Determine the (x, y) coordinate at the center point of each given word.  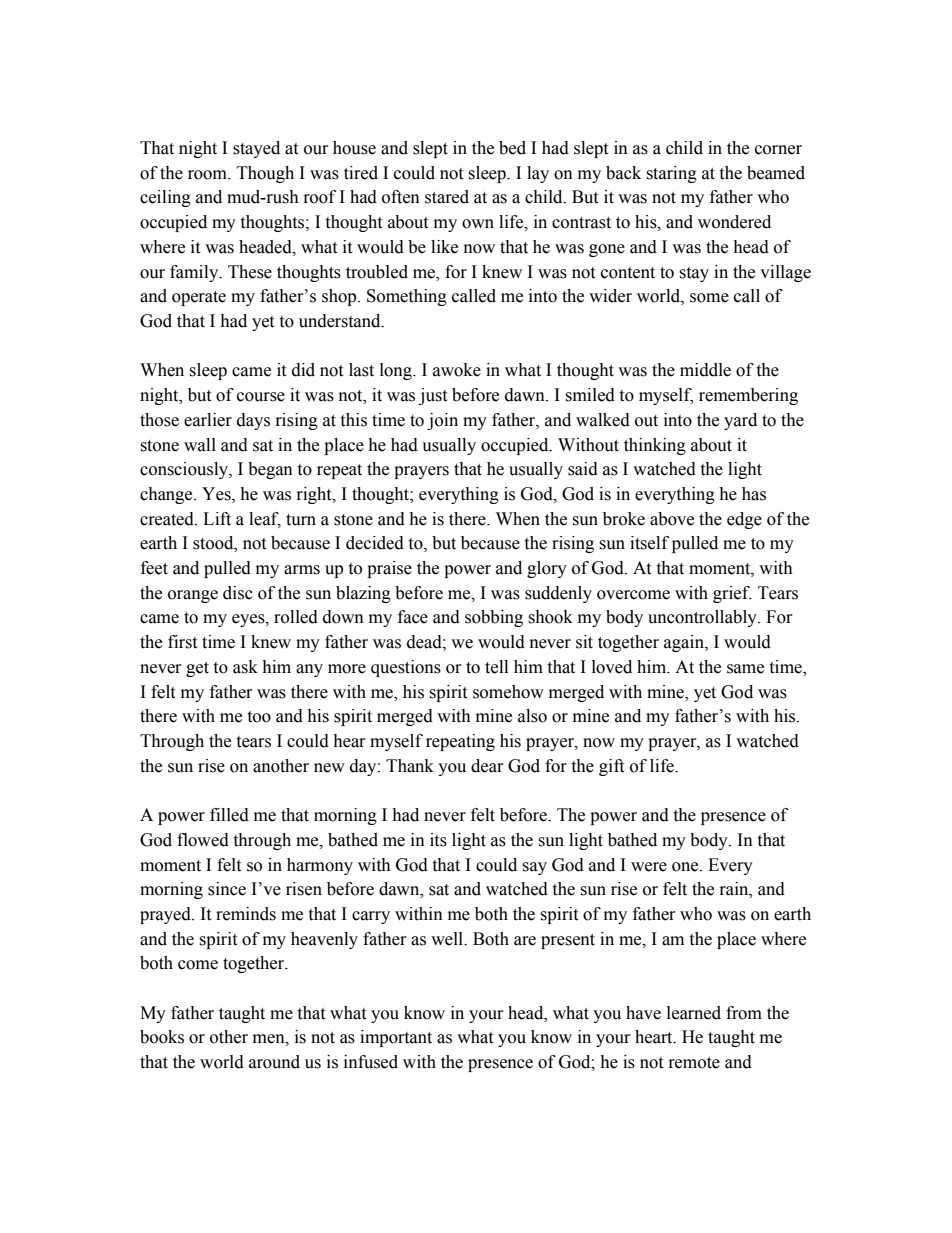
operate (199, 298)
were (649, 867)
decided (375, 543)
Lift (217, 519)
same (745, 669)
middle (705, 370)
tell (496, 667)
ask (245, 667)
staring (671, 174)
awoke (457, 370)
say (534, 868)
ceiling (165, 198)
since (227, 889)
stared (447, 197)
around (274, 1062)
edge (744, 520)
